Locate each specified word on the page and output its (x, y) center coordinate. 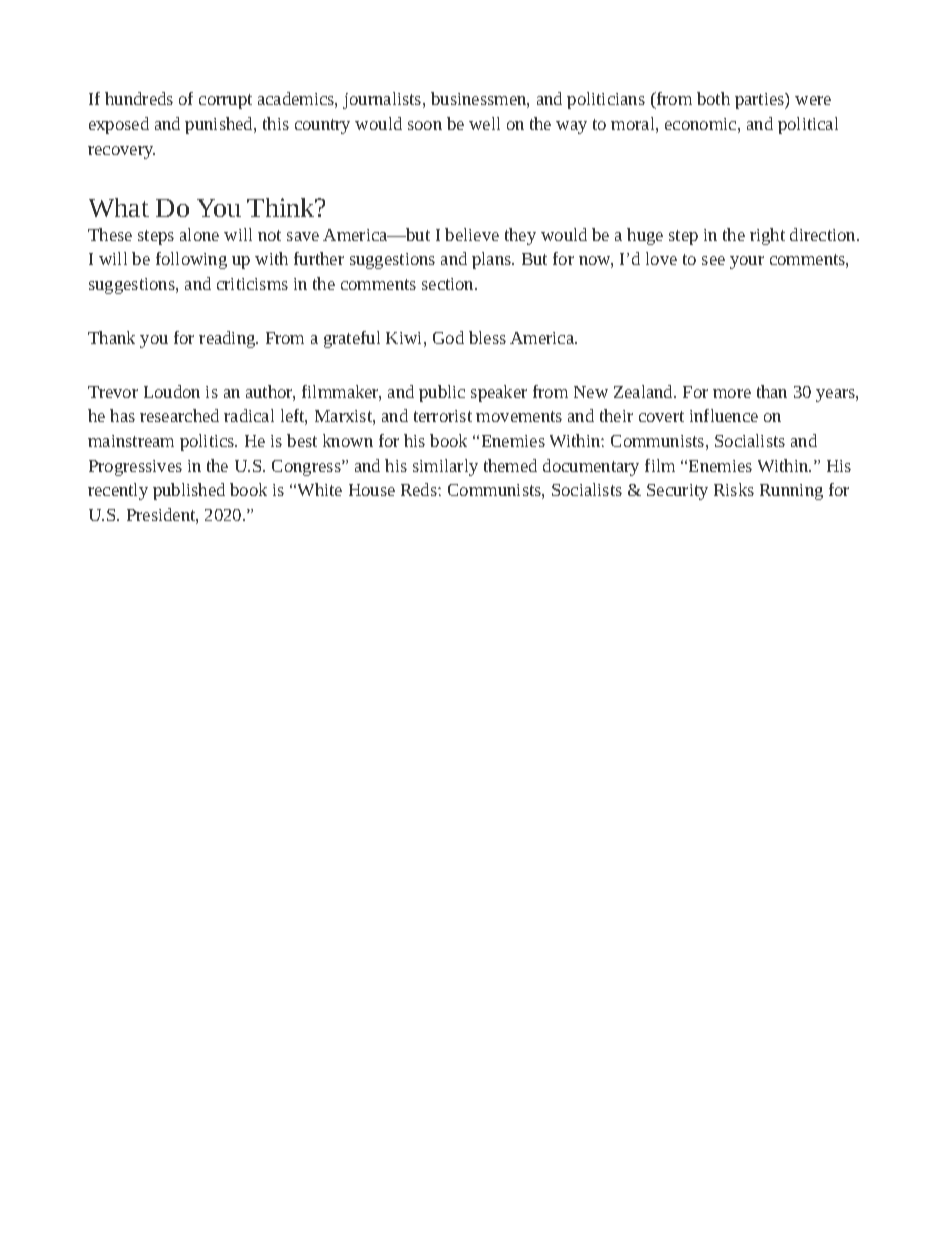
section (449, 284)
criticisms (252, 284)
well (484, 123)
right (767, 236)
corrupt (225, 101)
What (119, 207)
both (713, 98)
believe (472, 234)
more (732, 393)
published (189, 491)
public (442, 393)
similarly (445, 467)
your (747, 262)
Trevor (113, 392)
